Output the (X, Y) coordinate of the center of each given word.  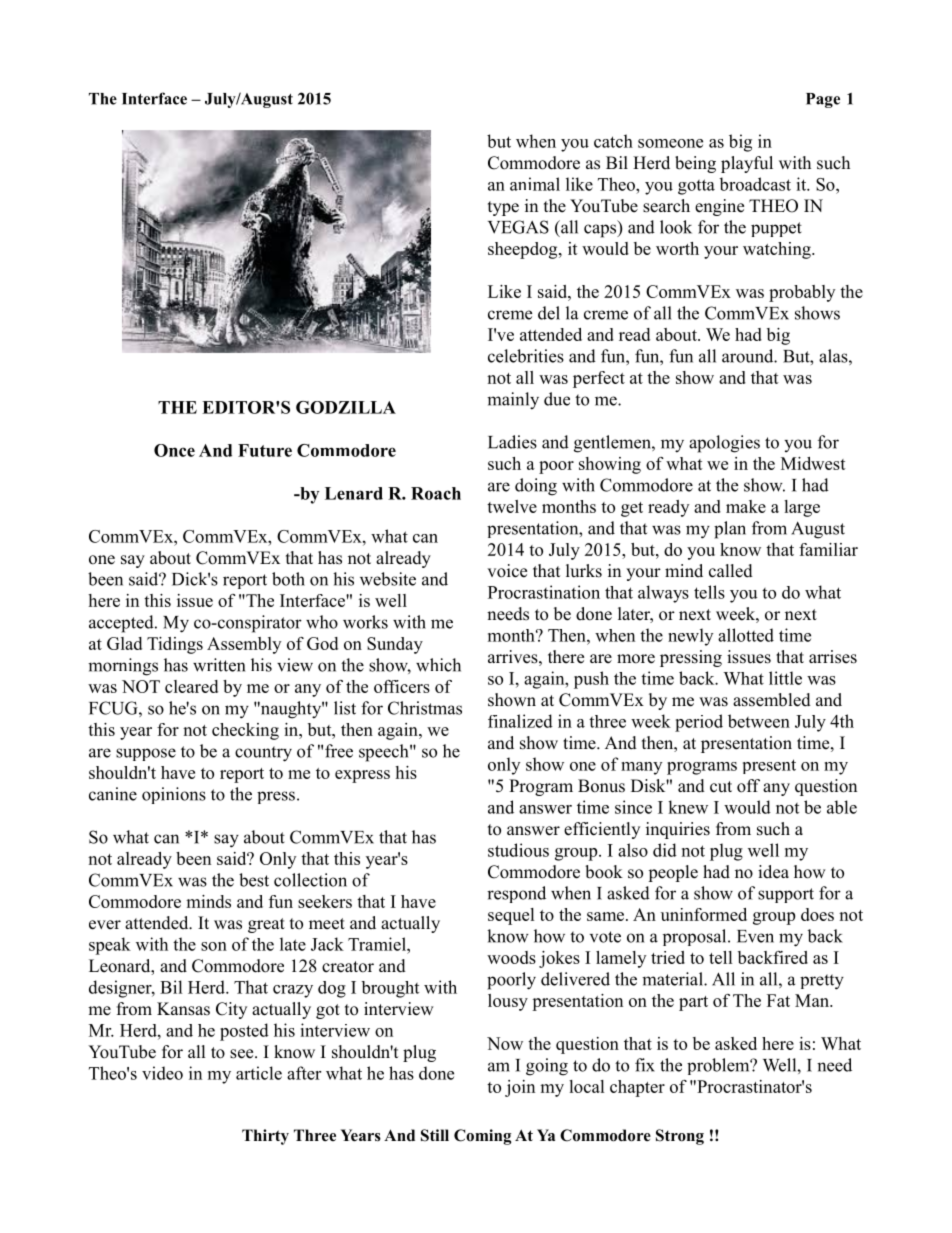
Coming (482, 1137)
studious (518, 850)
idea (773, 872)
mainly (513, 401)
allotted (746, 635)
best (254, 880)
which (438, 665)
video (162, 1073)
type (503, 208)
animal (535, 184)
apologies (724, 444)
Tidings (175, 645)
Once (174, 450)
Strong (680, 1137)
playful (747, 164)
